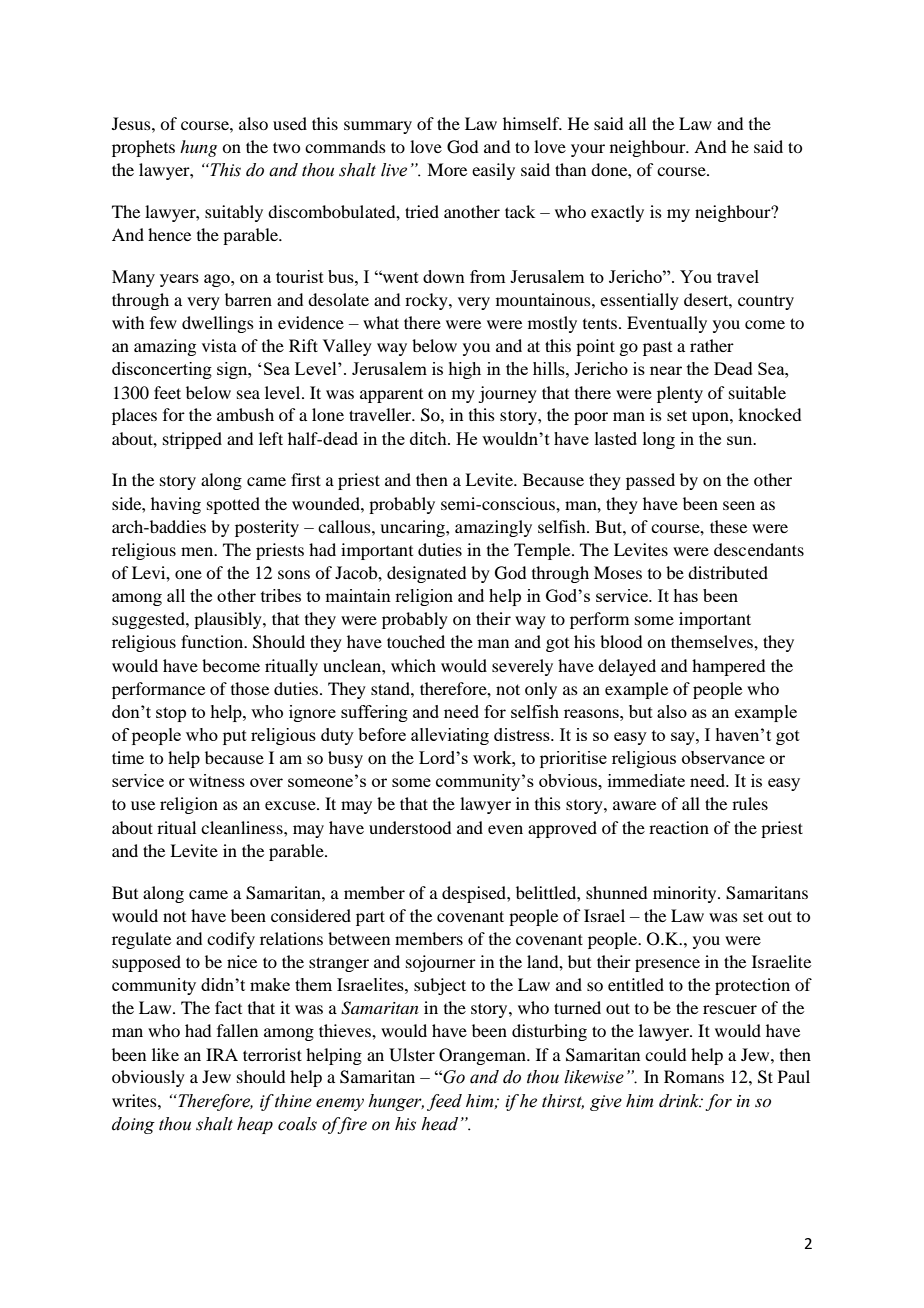 This screenshot has width=924, height=1308. Describe the element at coordinates (410, 827) in the screenshot. I see `understood` at that location.
